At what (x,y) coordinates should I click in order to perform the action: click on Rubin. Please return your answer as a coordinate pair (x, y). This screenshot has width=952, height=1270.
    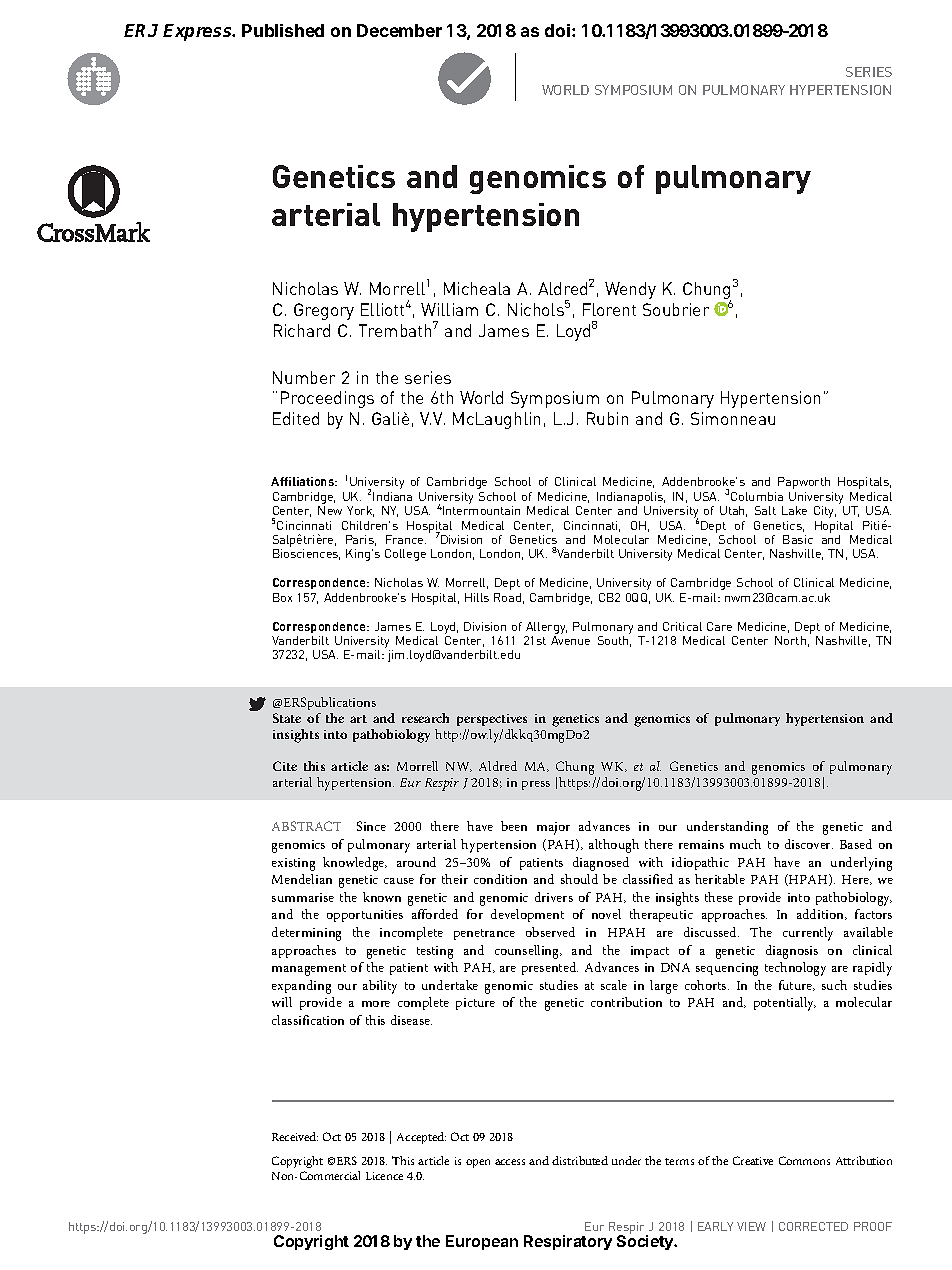
    Looking at the image, I should click on (607, 418).
